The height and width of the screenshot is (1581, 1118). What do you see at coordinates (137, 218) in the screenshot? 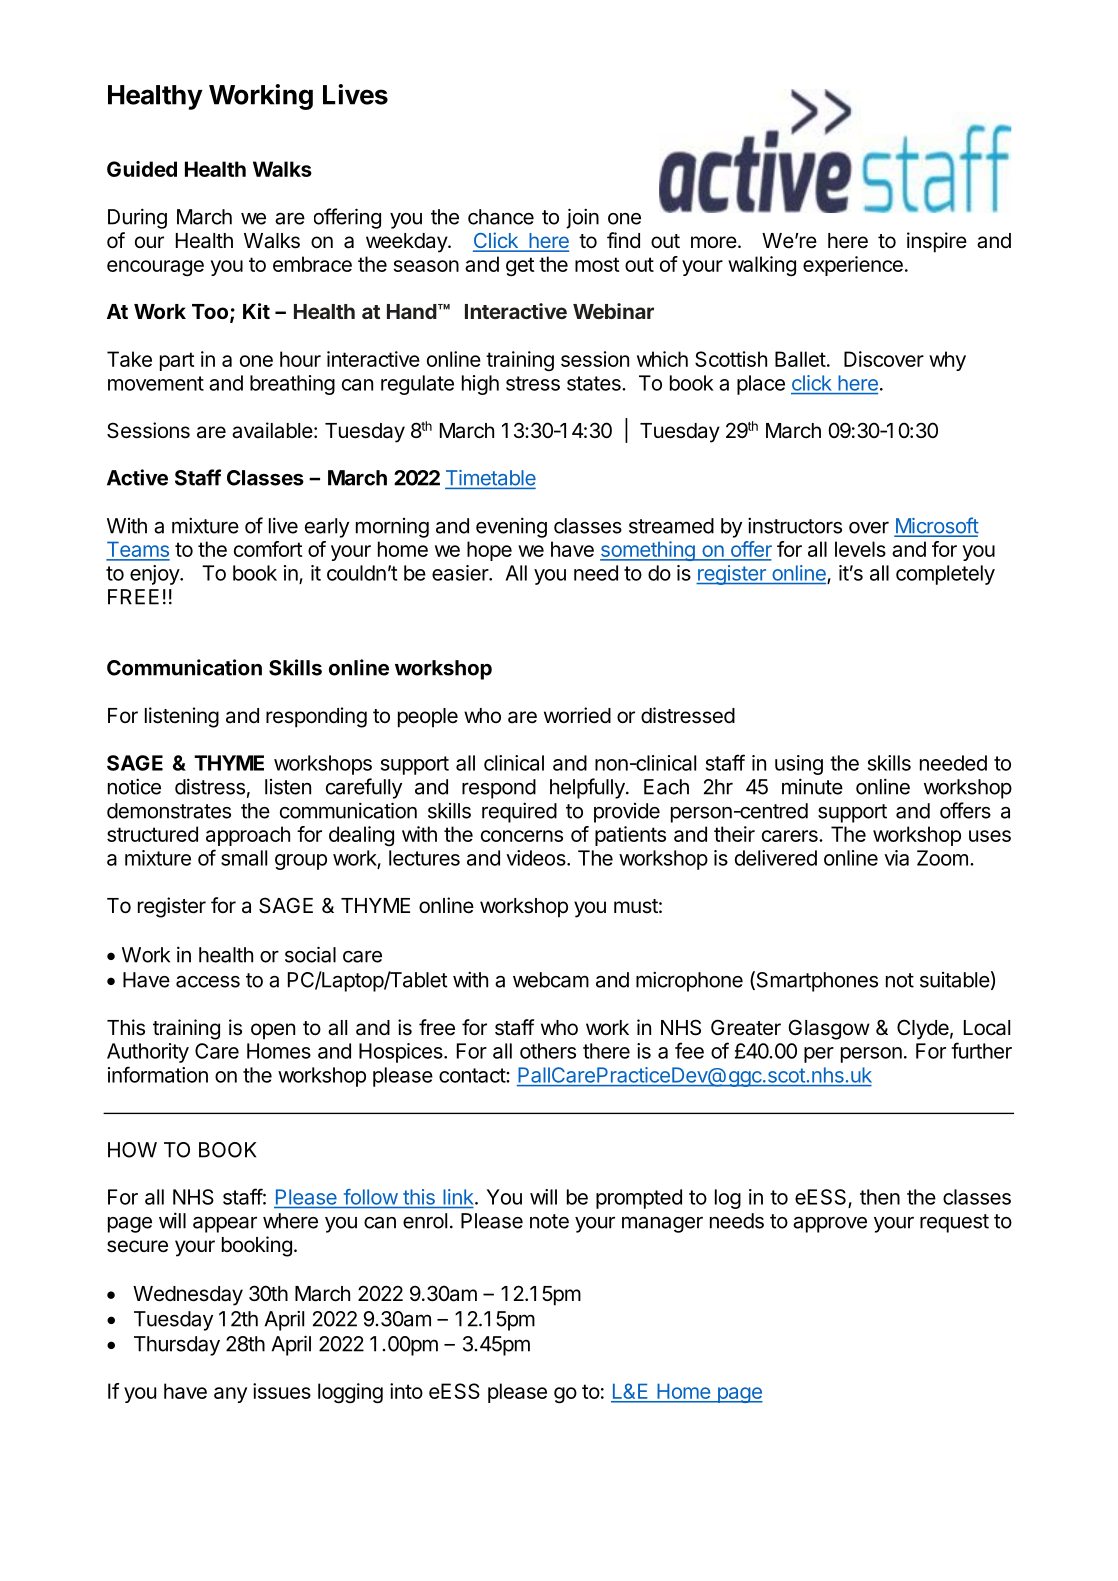
I see `During` at bounding box center [137, 218].
